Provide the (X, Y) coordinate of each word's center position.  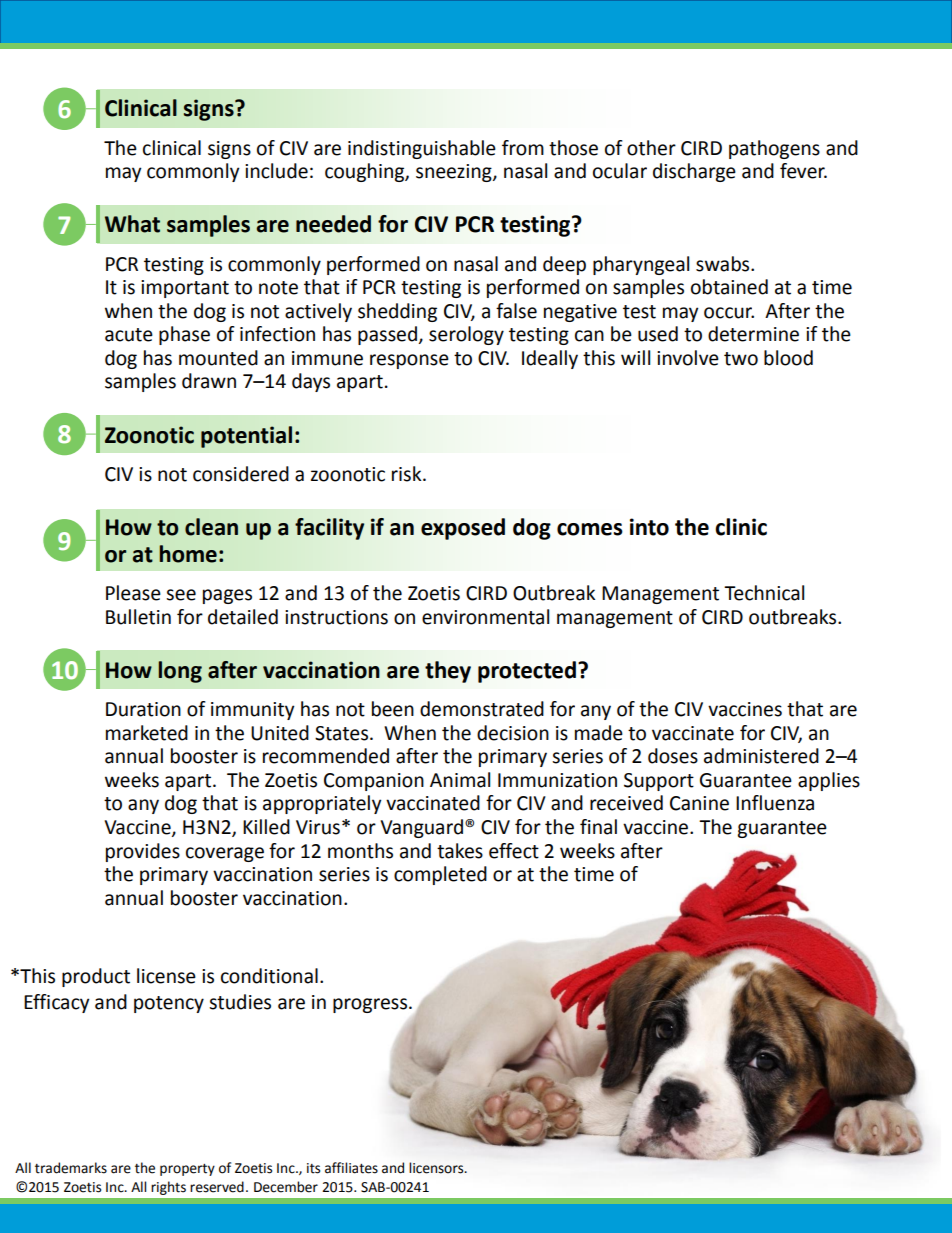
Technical (764, 593)
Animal (460, 780)
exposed (463, 529)
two (741, 359)
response (409, 361)
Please (133, 593)
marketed (147, 733)
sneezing (455, 173)
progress (371, 1005)
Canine (699, 803)
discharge (694, 172)
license (166, 976)
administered (761, 756)
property (187, 1170)
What (132, 224)
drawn (209, 381)
